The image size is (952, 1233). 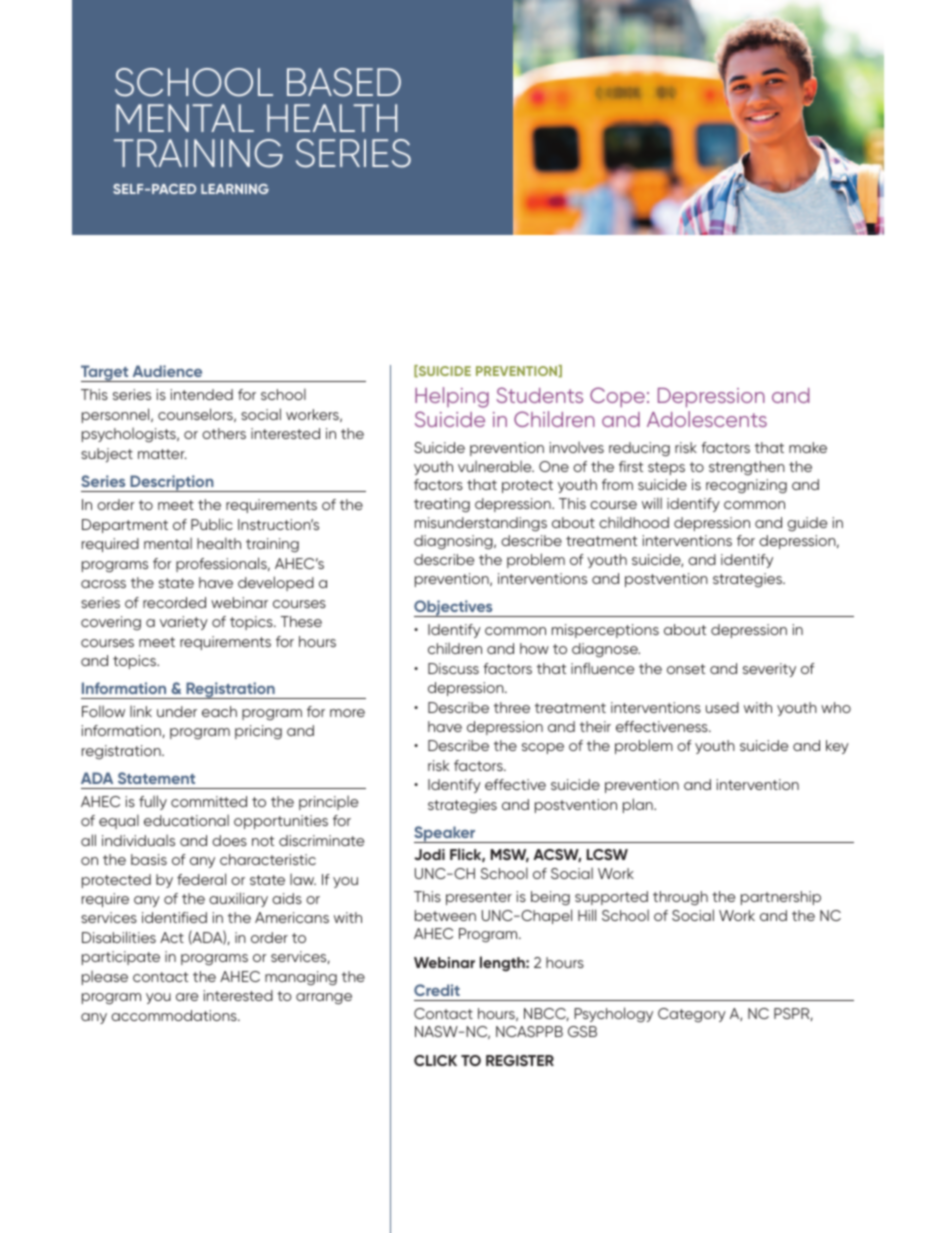 What do you see at coordinates (707, 419) in the document?
I see `Adolescents` at bounding box center [707, 419].
